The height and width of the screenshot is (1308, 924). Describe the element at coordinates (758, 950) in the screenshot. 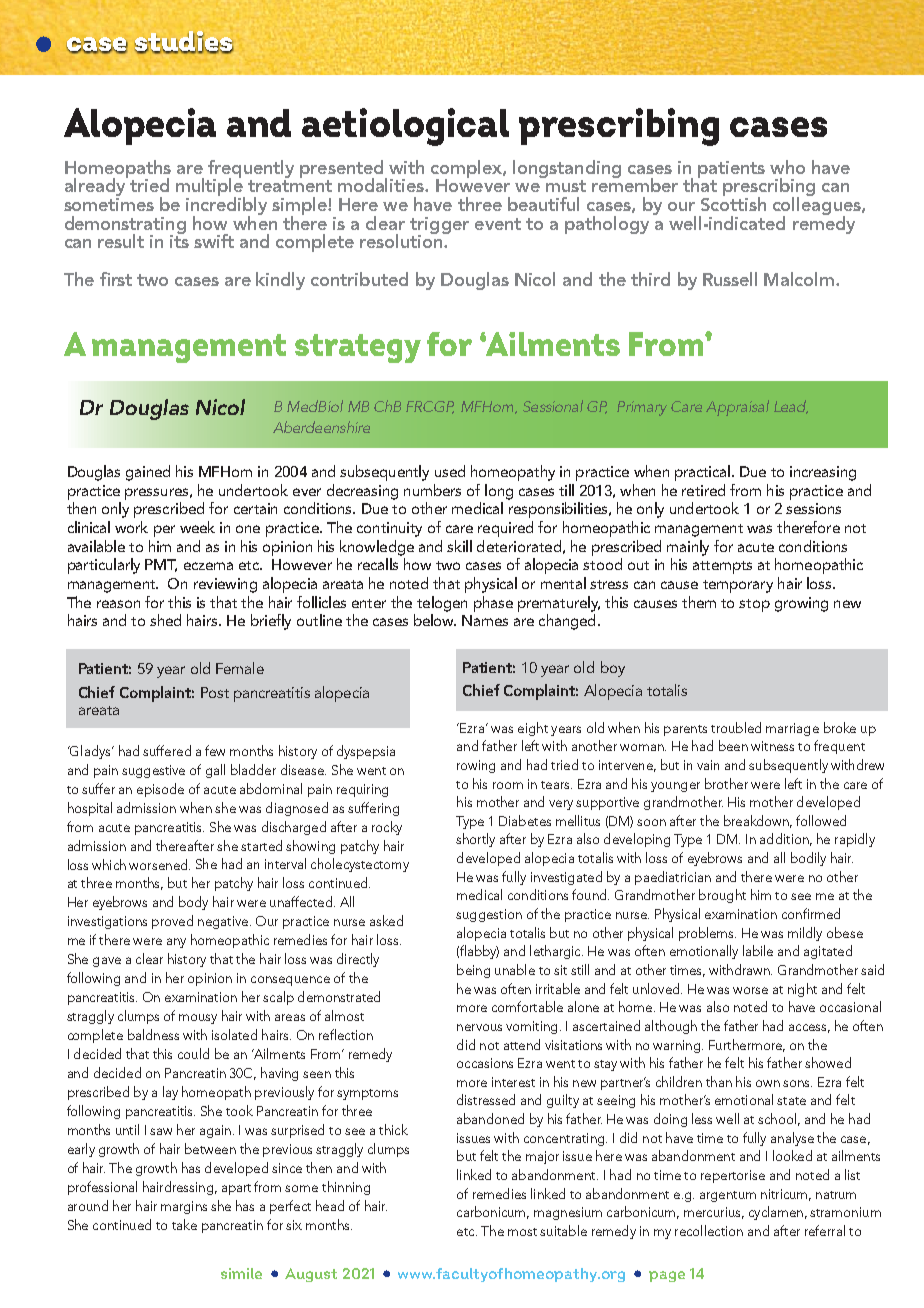

I see `labile` at that location.
